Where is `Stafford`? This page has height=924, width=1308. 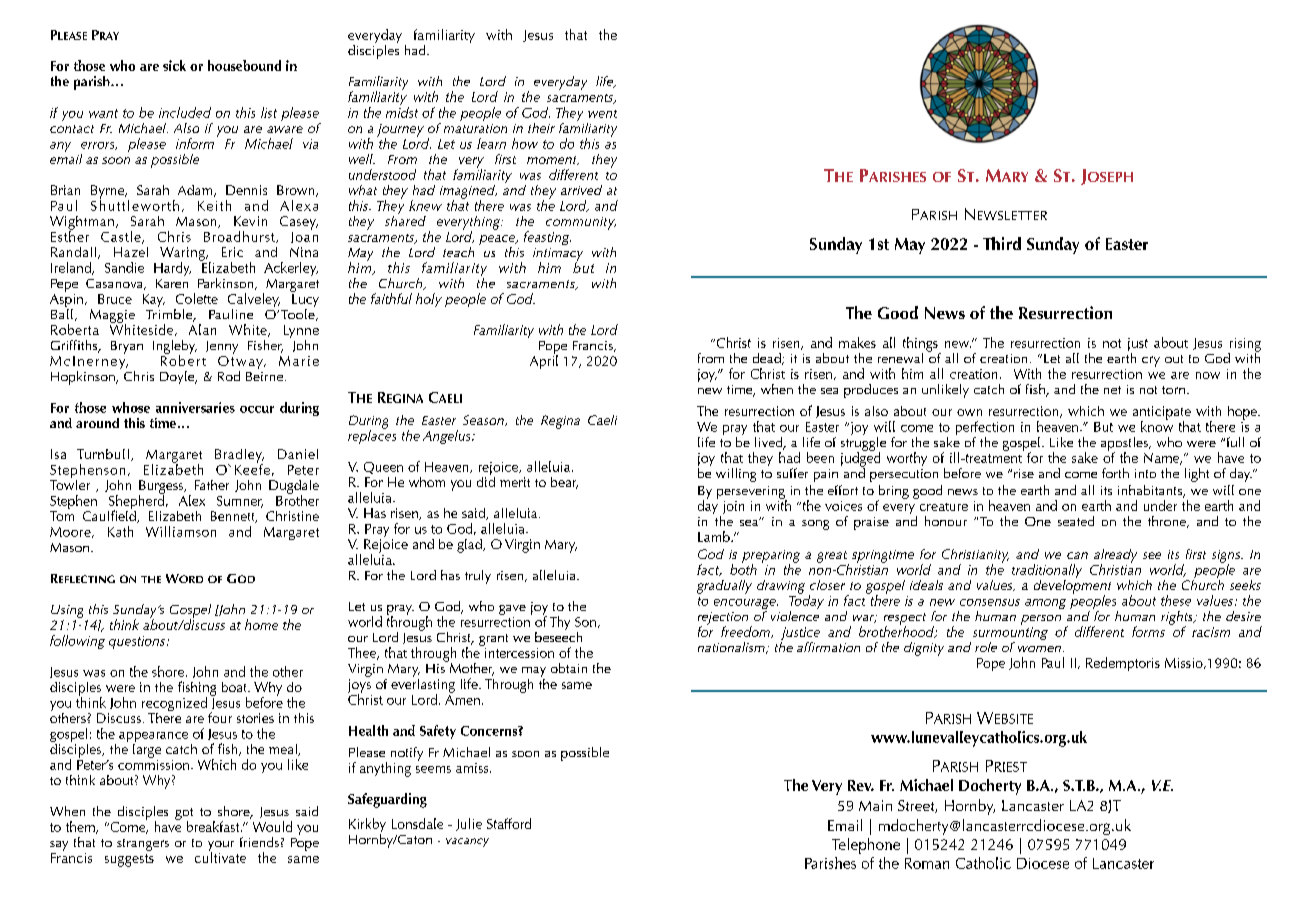
Stafford is located at coordinates (509, 823).
